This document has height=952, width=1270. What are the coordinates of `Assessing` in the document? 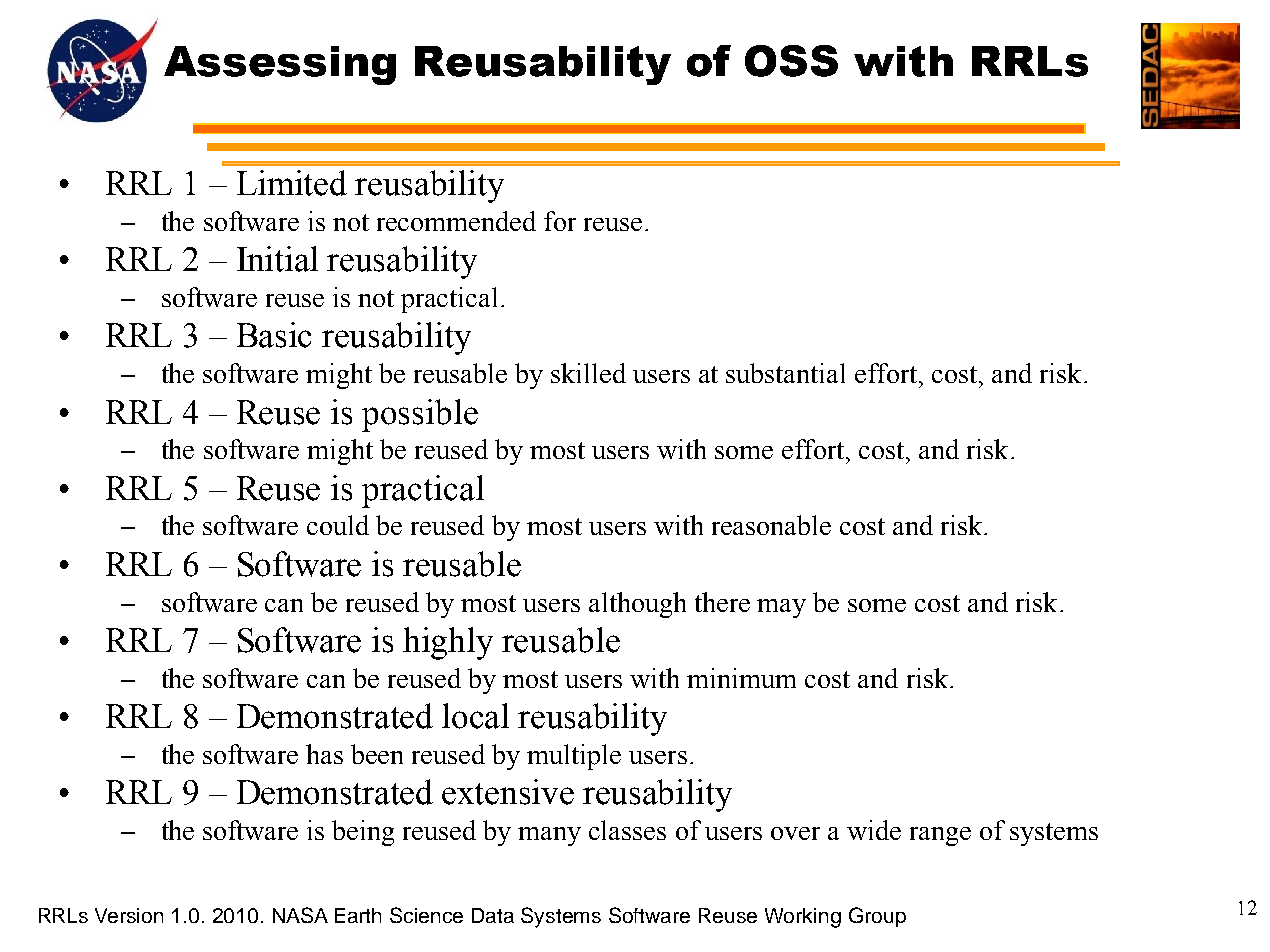 It's located at (280, 65).
